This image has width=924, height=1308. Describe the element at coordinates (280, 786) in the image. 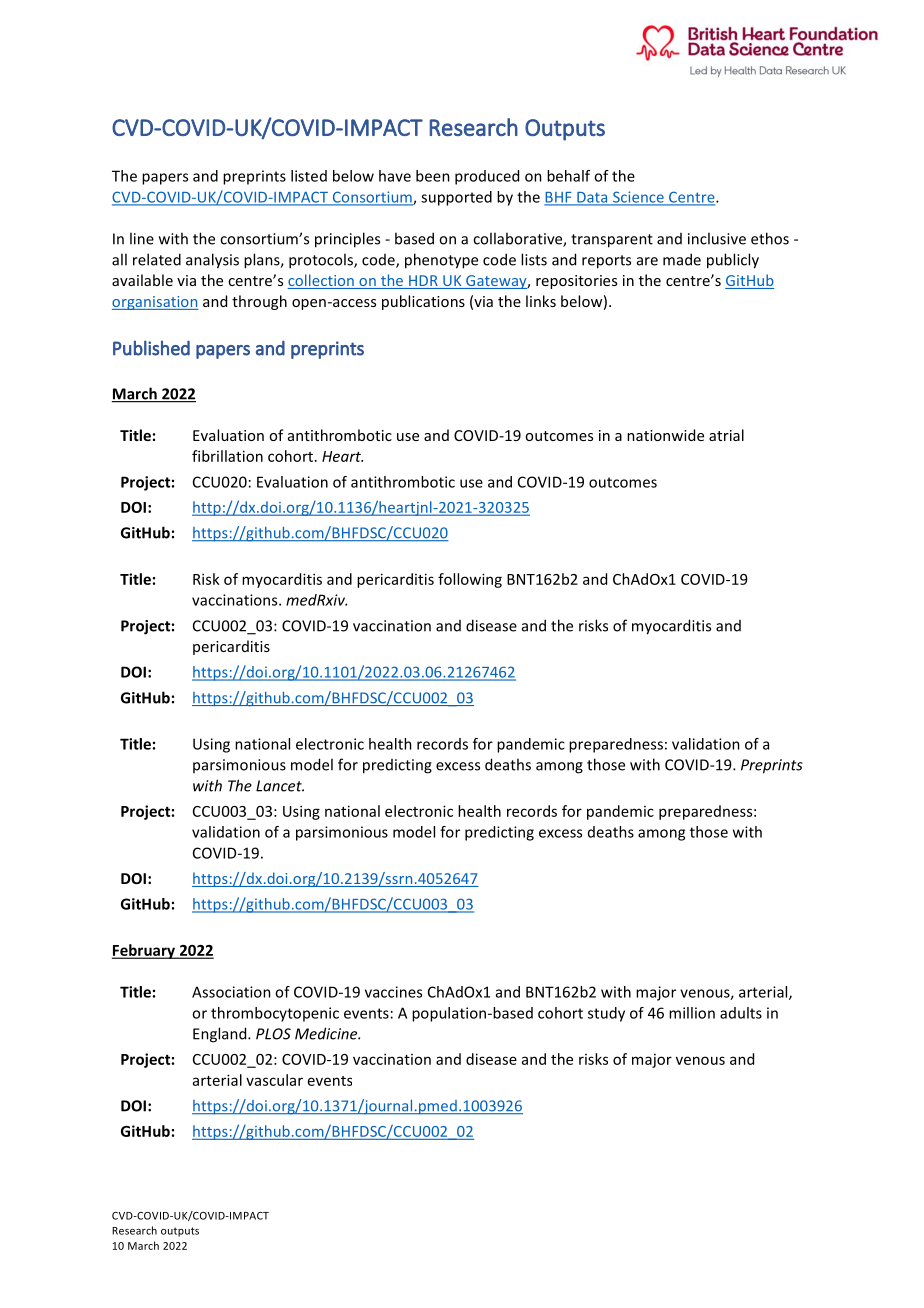

I see `Lancet` at that location.
